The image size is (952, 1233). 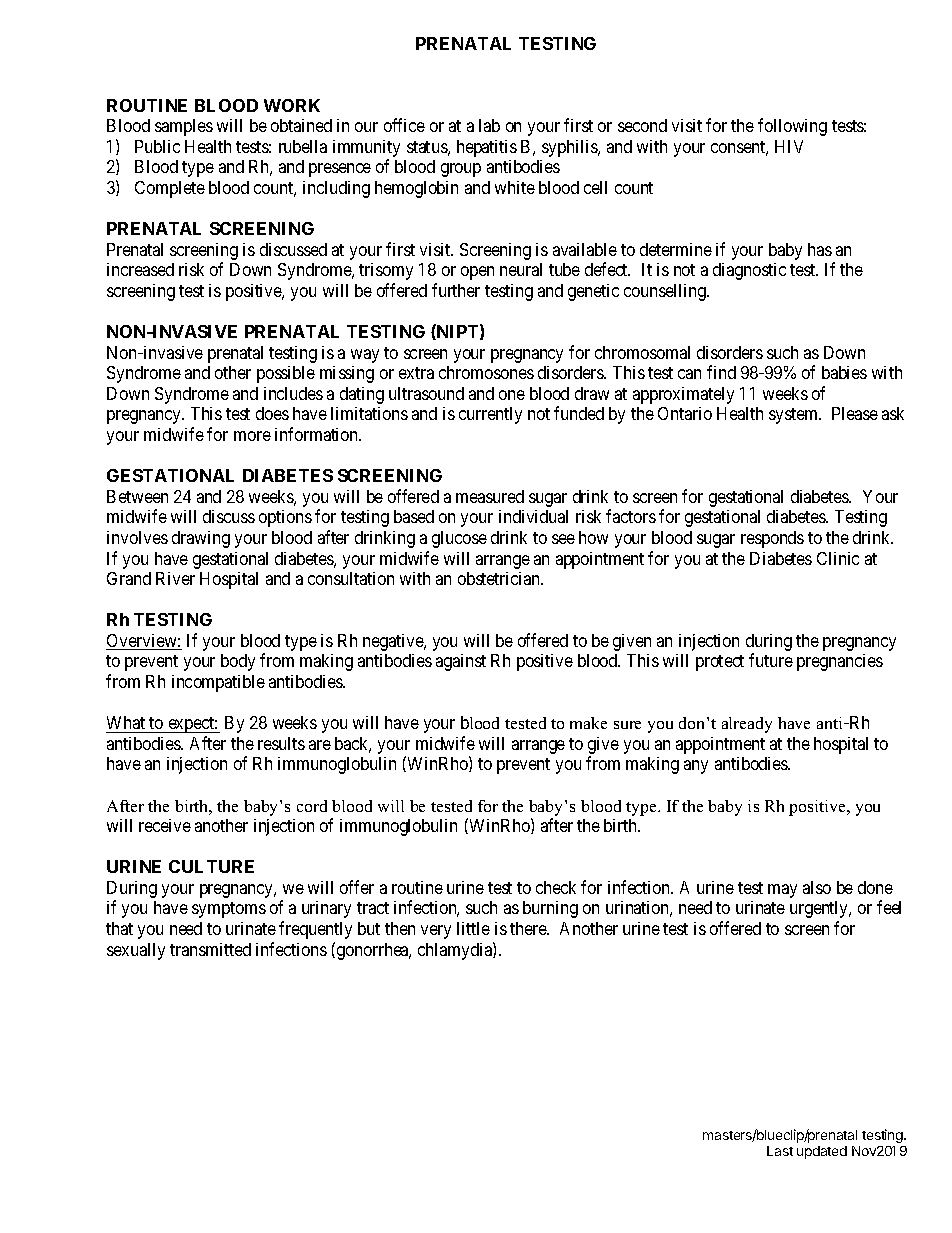 What do you see at coordinates (184, 127) in the screenshot?
I see `samples` at bounding box center [184, 127].
